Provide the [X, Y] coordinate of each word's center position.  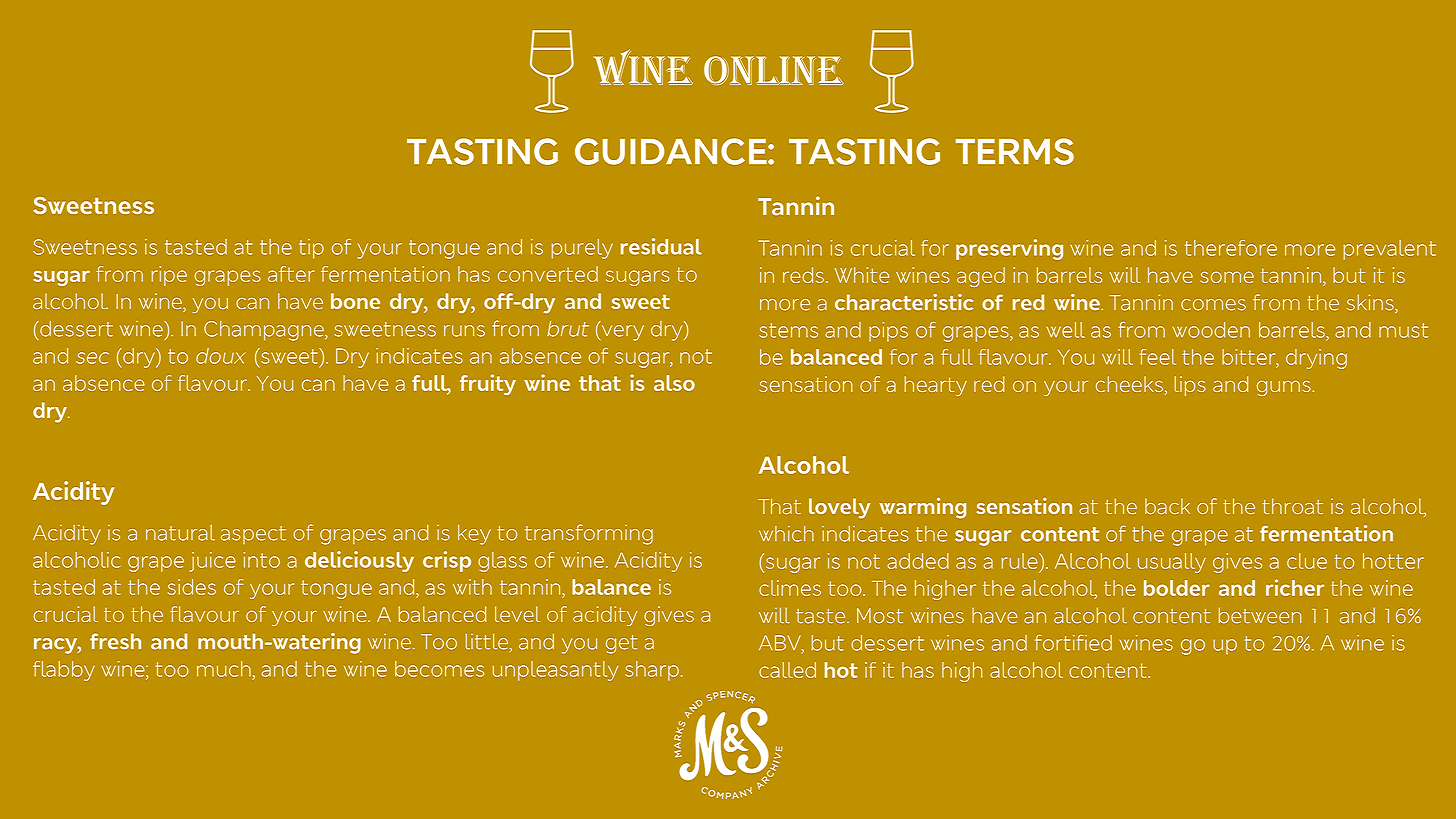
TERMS [1015, 151]
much [224, 669]
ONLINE [774, 70]
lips [1190, 386]
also [674, 383]
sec [92, 358]
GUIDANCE [672, 151]
